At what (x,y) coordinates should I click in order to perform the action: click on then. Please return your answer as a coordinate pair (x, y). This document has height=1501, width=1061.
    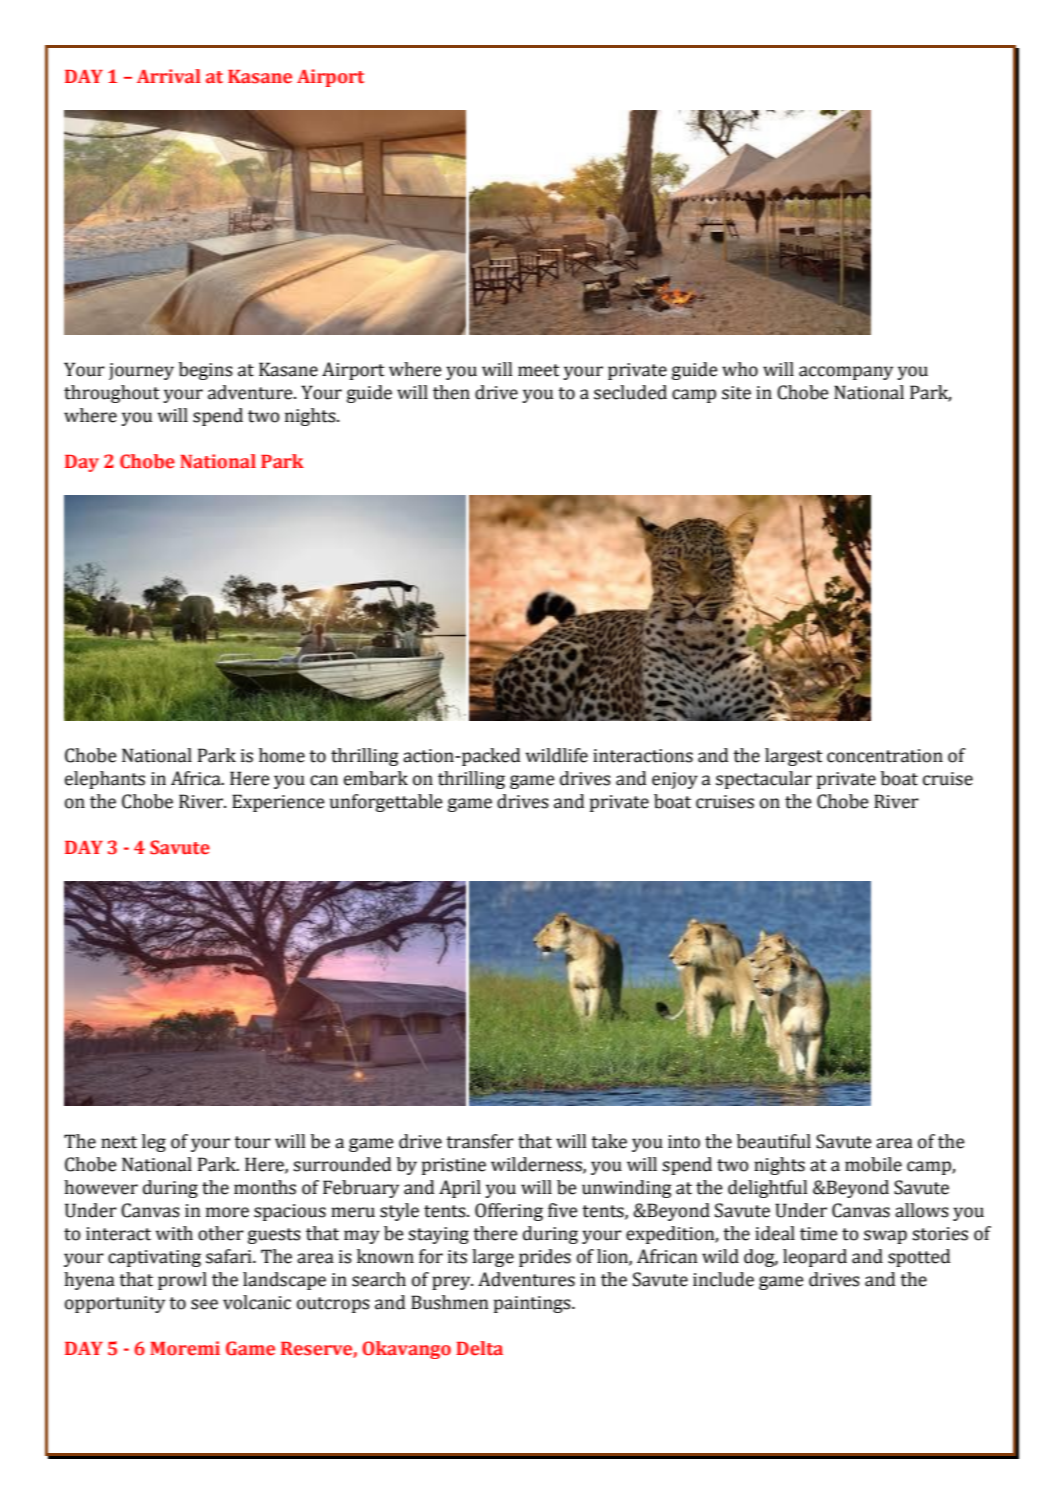
    Looking at the image, I should click on (451, 392).
